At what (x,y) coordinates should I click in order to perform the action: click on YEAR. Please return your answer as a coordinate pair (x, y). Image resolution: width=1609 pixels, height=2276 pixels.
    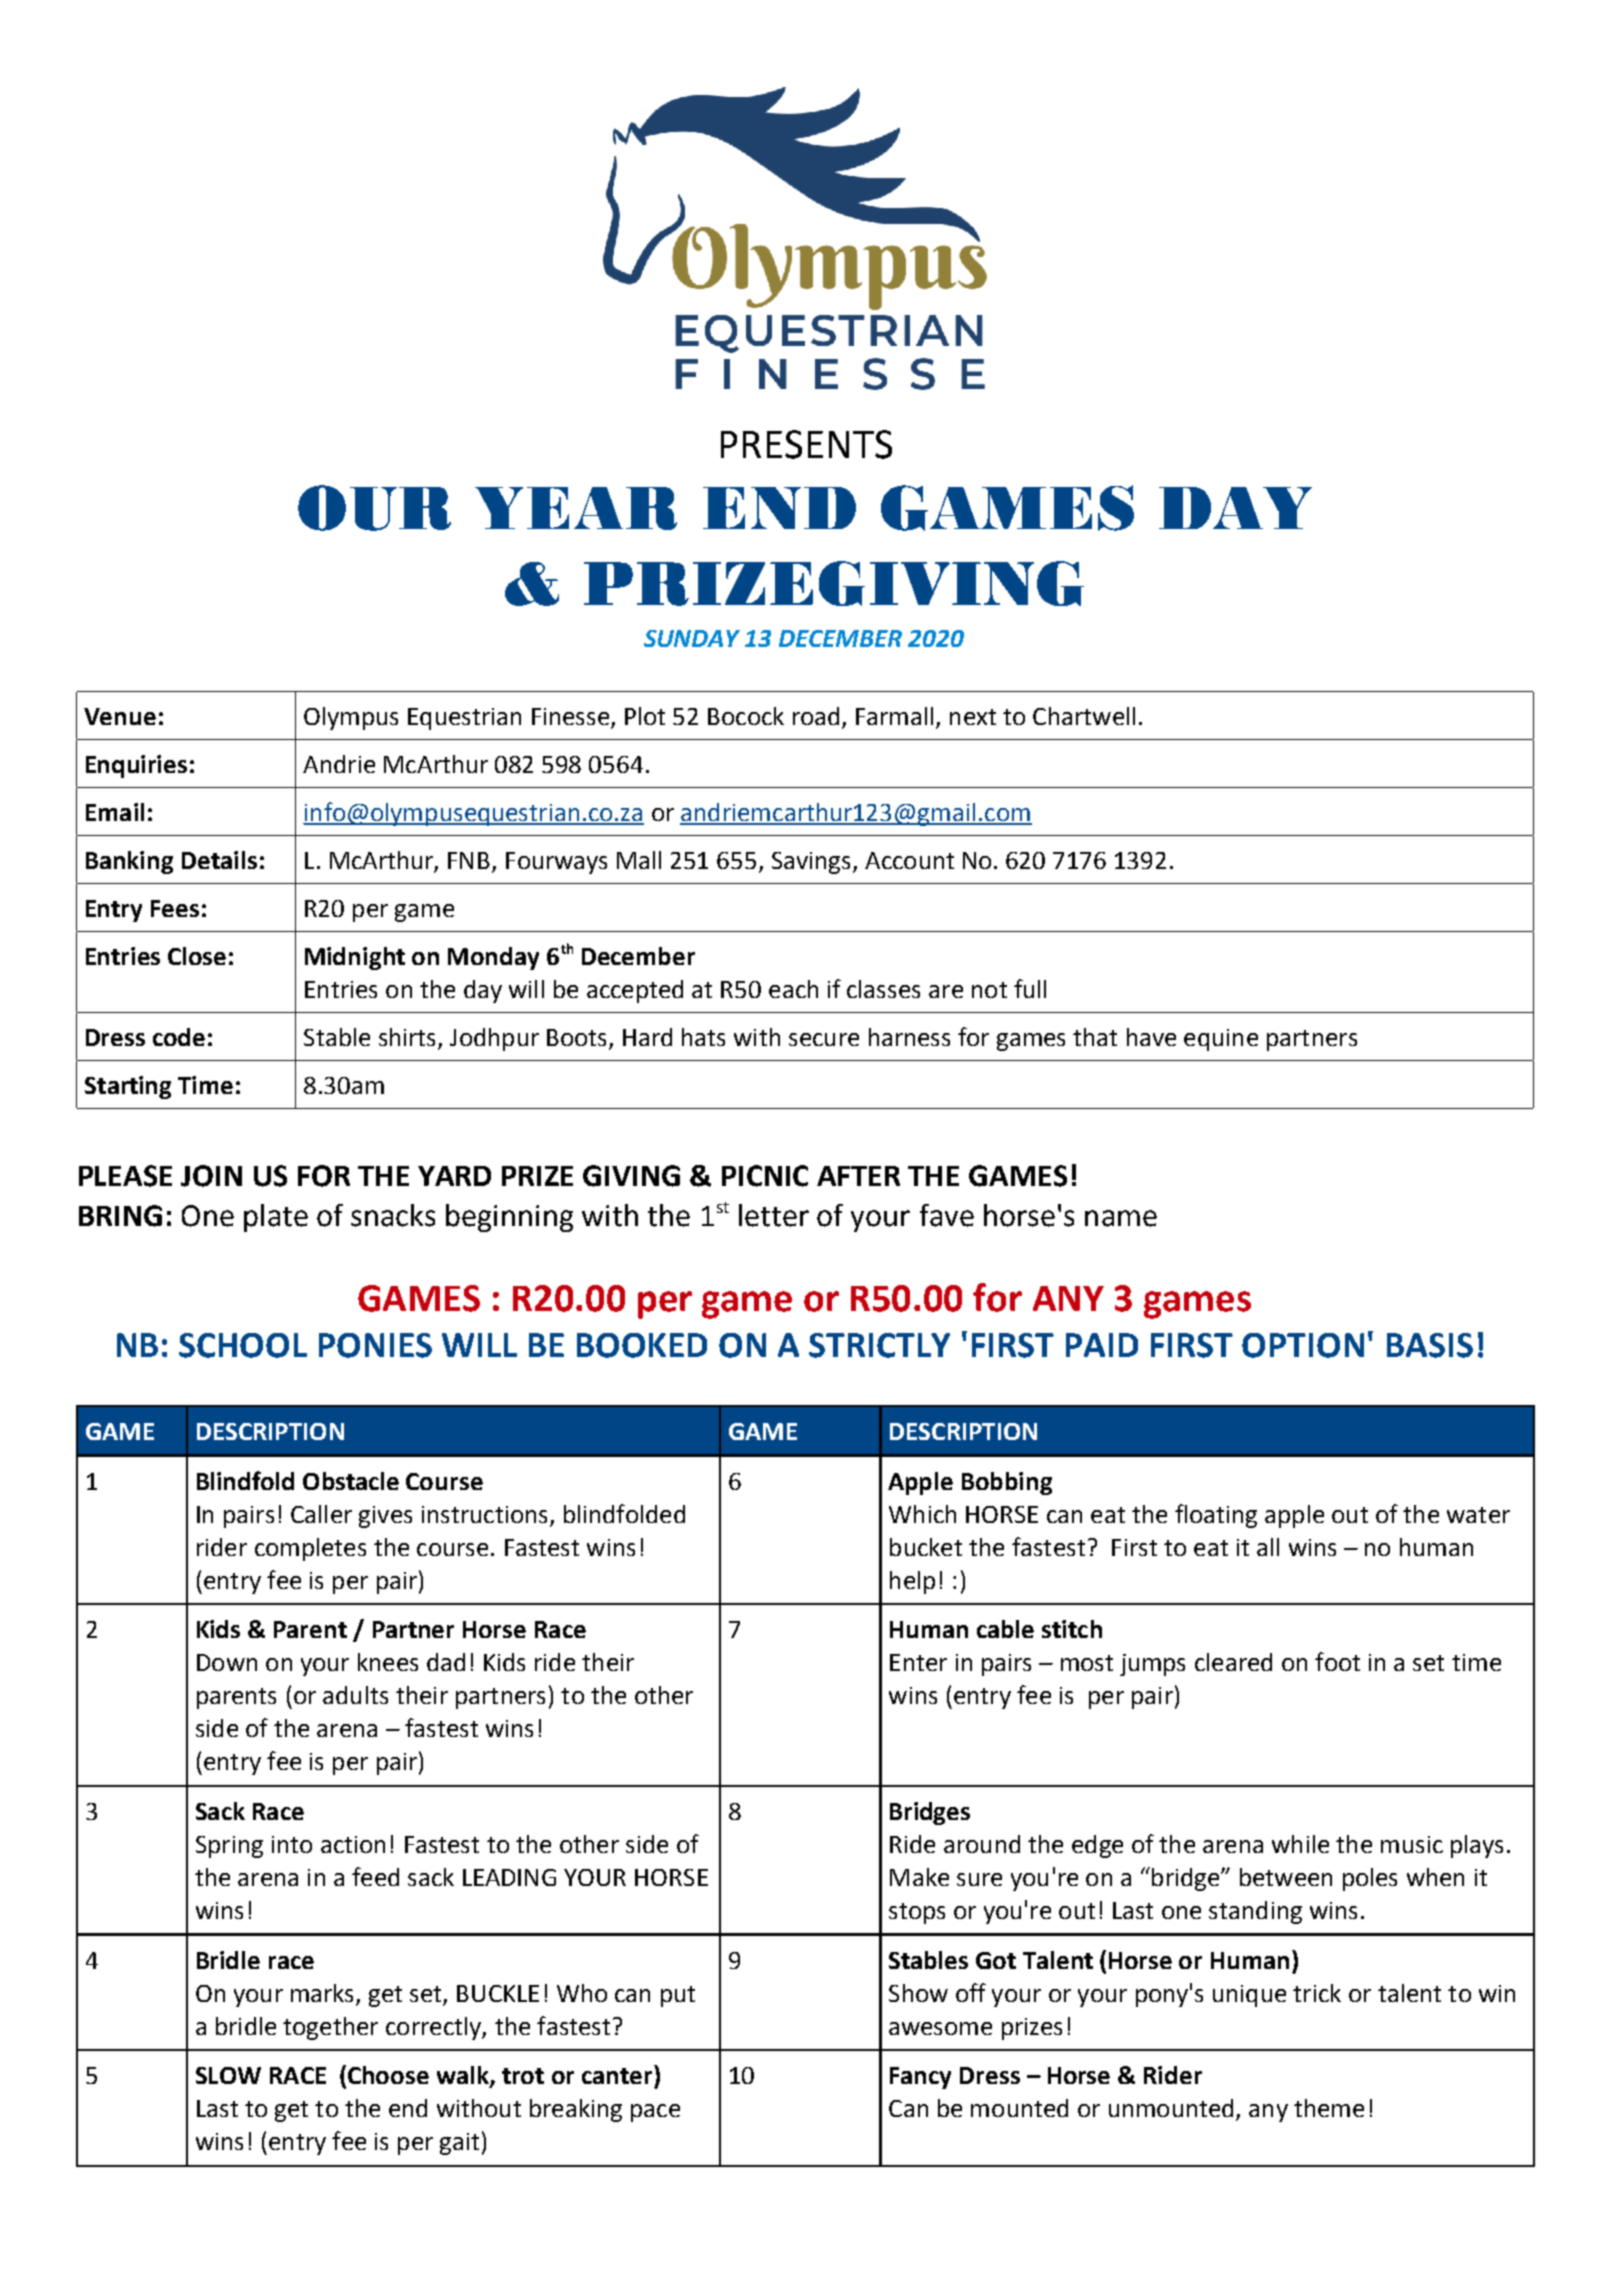
    Looking at the image, I should click on (576, 508).
